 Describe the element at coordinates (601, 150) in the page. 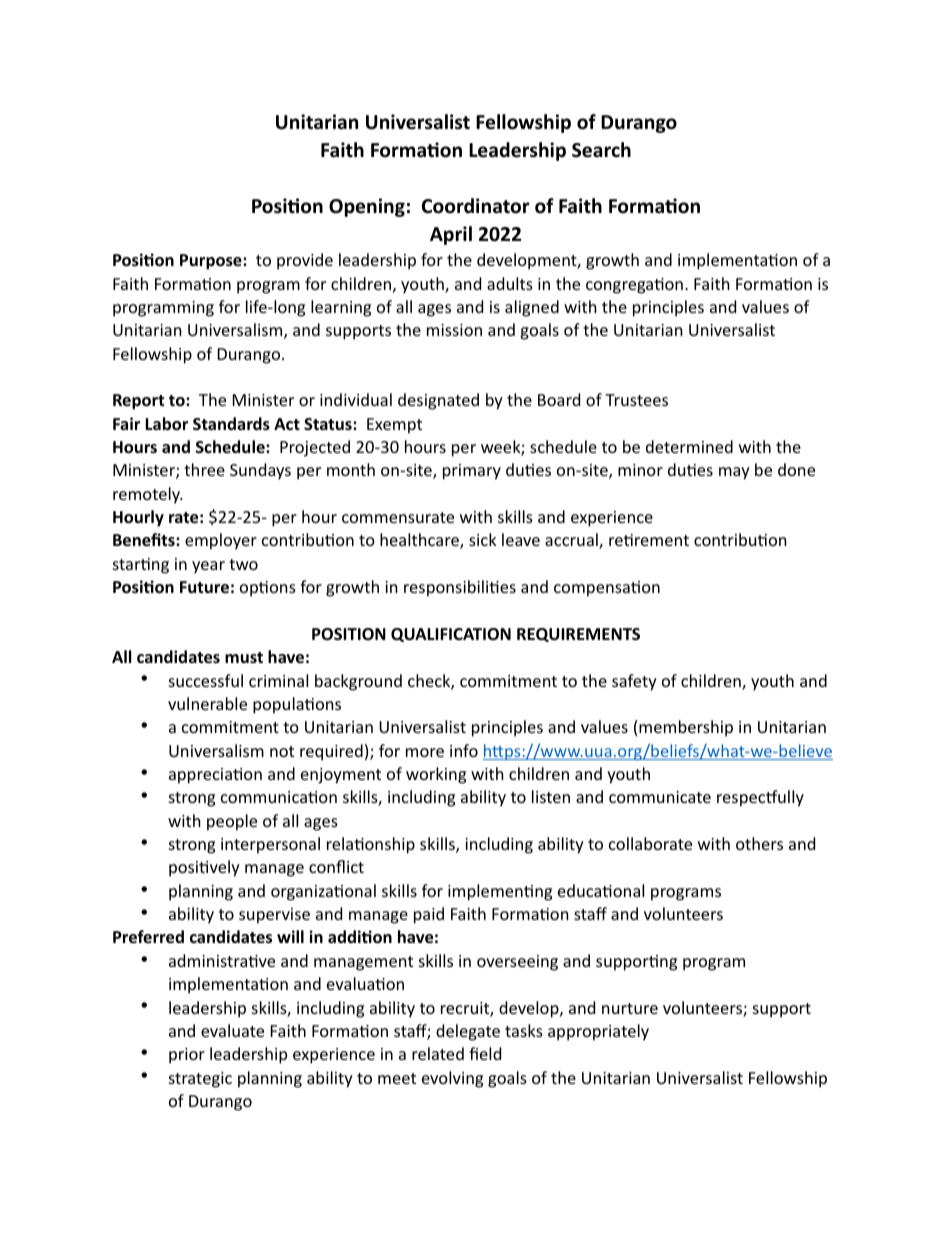

I see `Search` at that location.
